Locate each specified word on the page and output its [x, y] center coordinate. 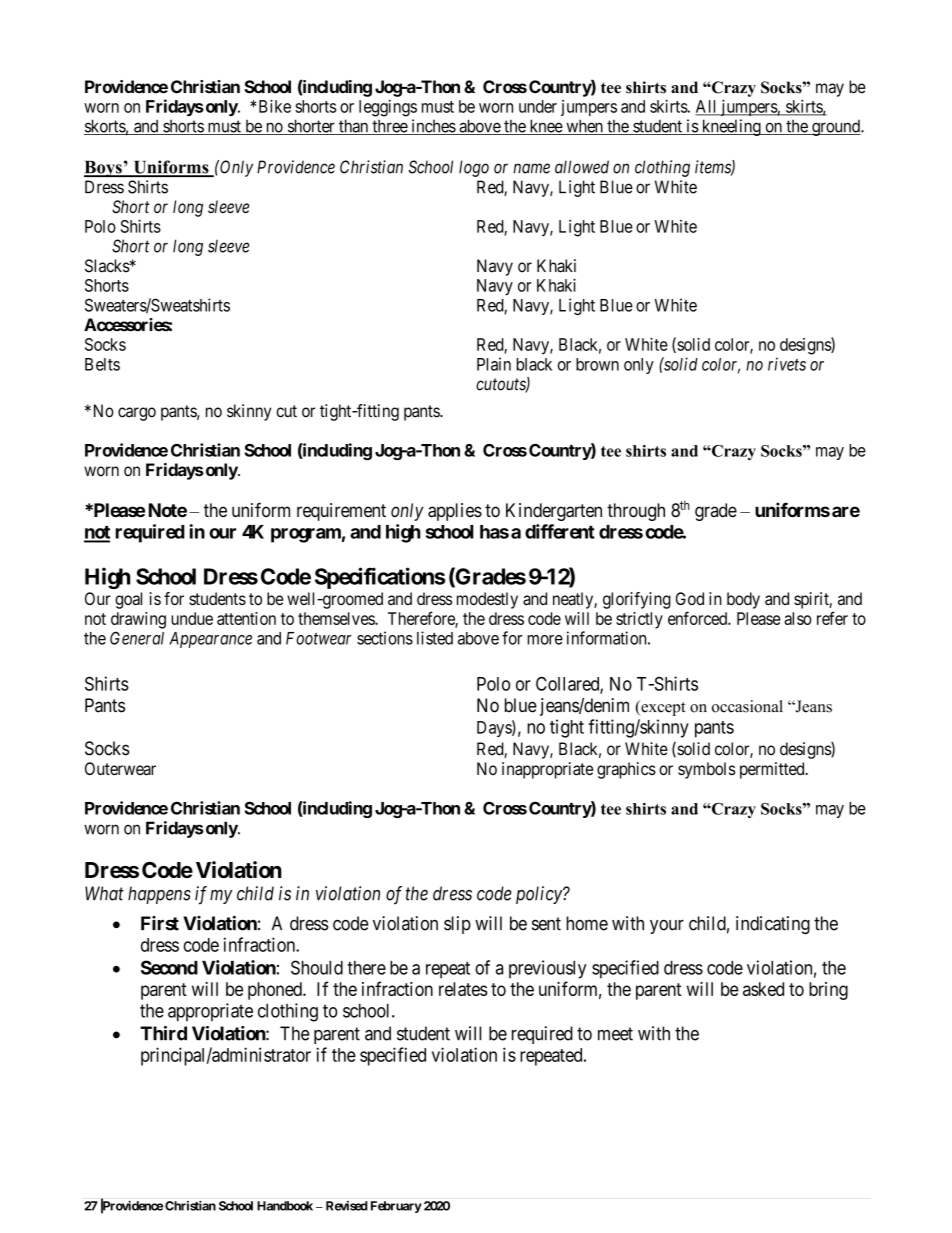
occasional [747, 706]
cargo [137, 414]
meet [615, 1034]
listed [435, 638]
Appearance [210, 640]
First [160, 923]
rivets [787, 364]
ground [836, 128]
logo [474, 168]
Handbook [285, 1206]
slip [457, 925]
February [396, 1207]
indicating [773, 925]
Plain [494, 364]
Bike [275, 106]
